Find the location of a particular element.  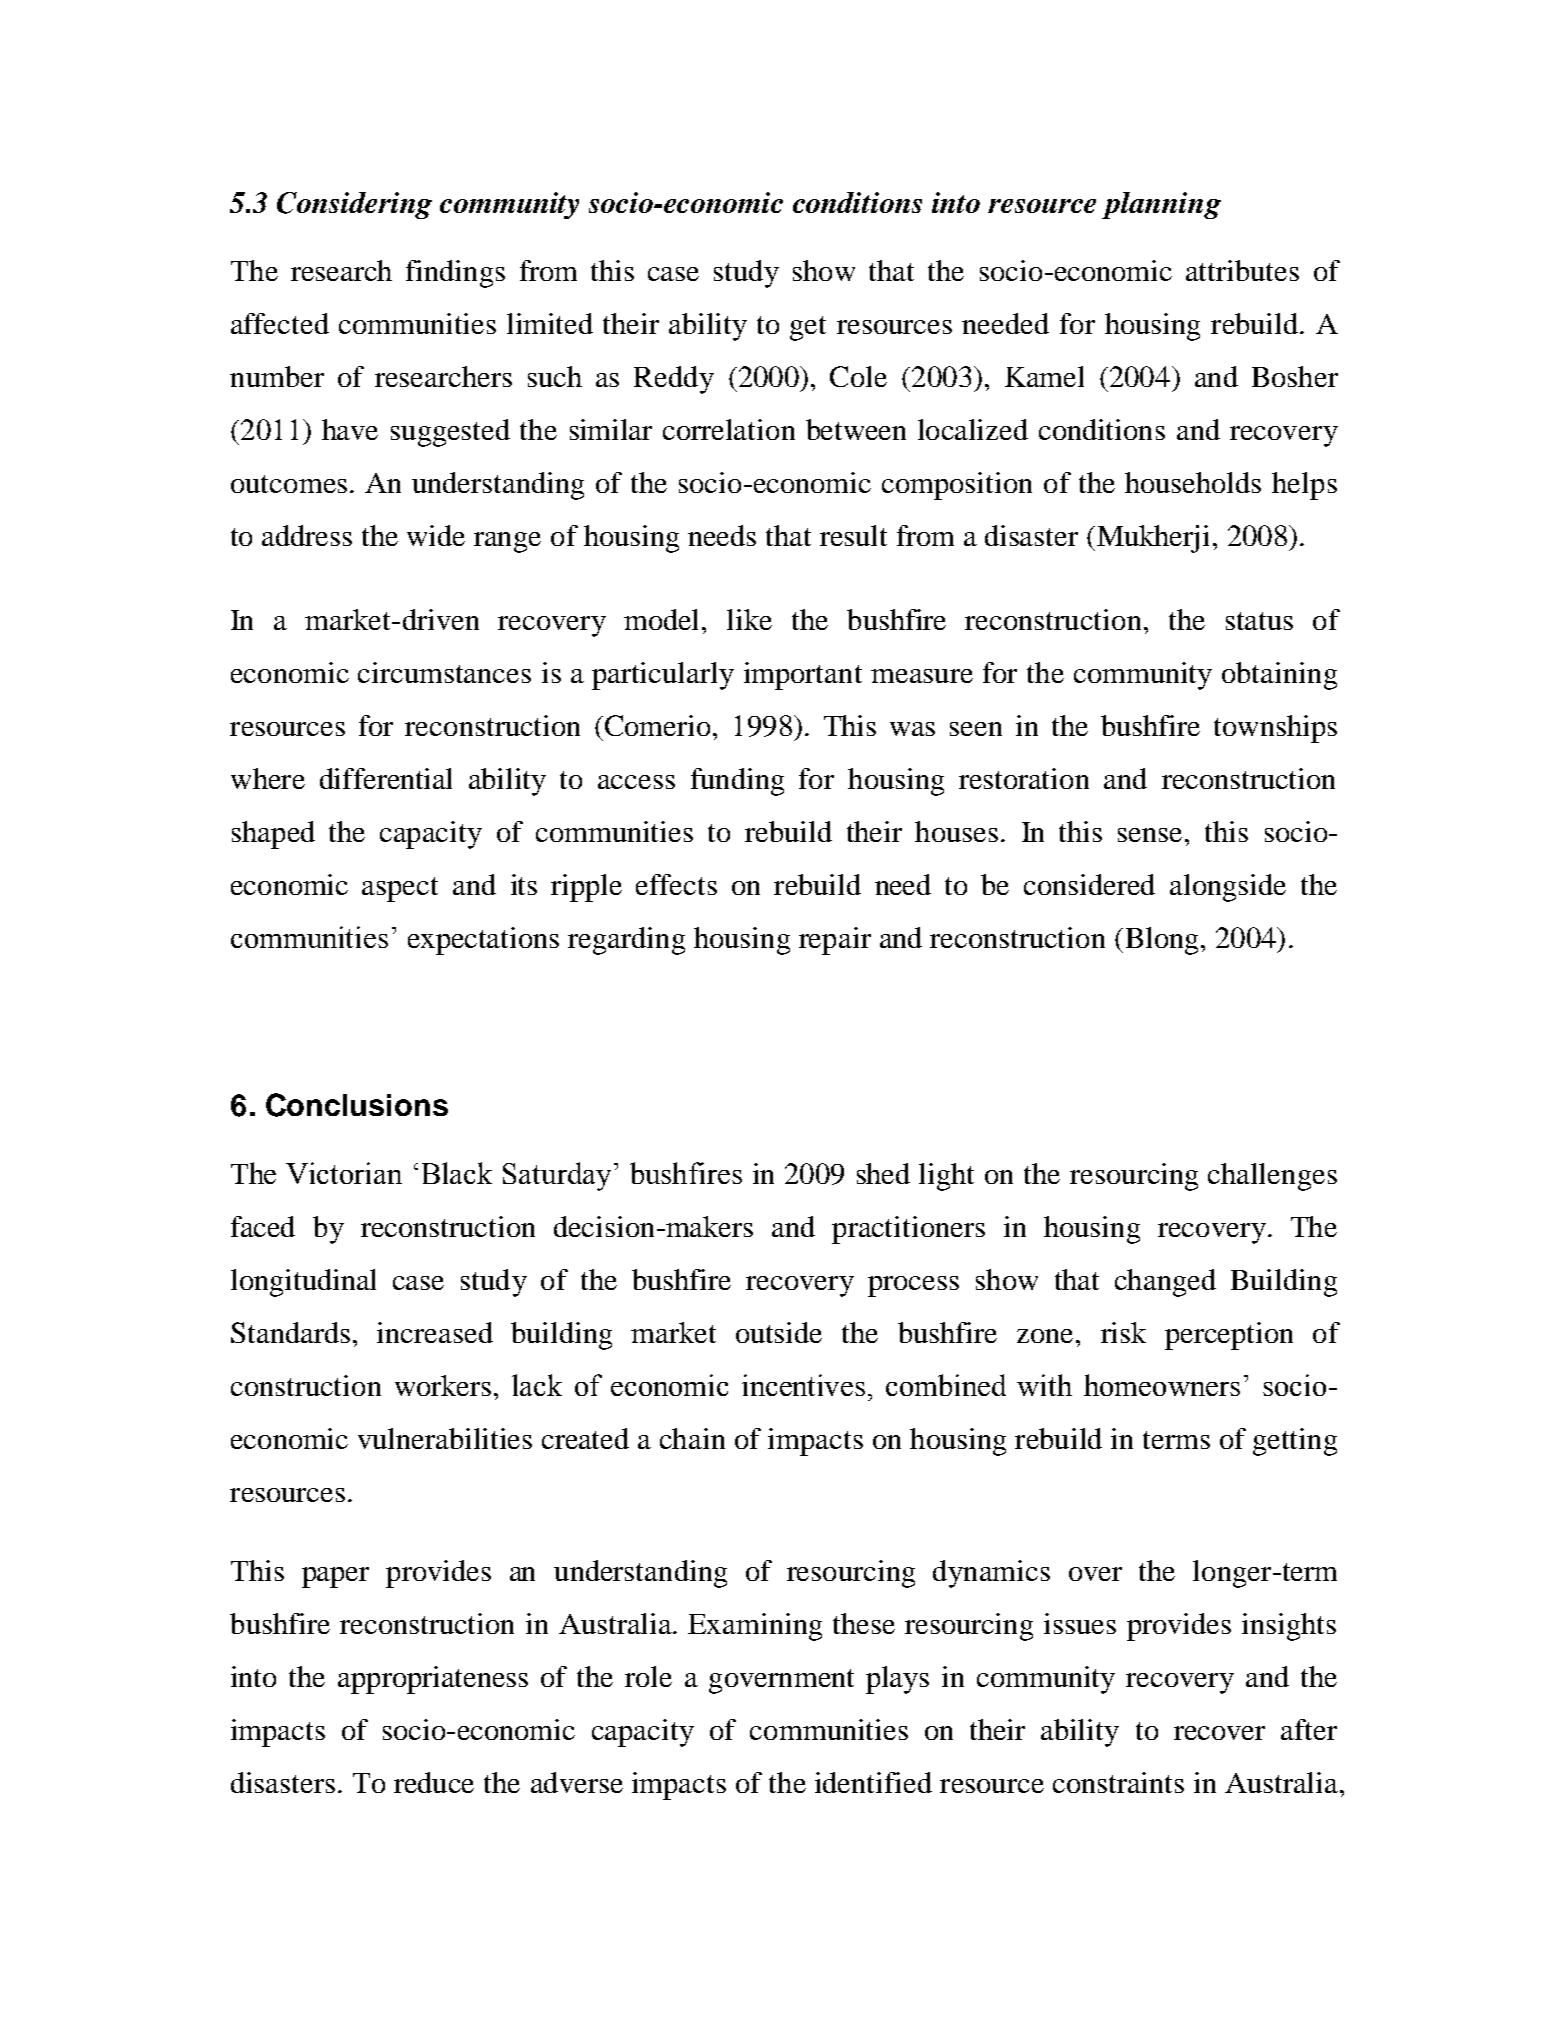

Cole is located at coordinates (858, 376).
